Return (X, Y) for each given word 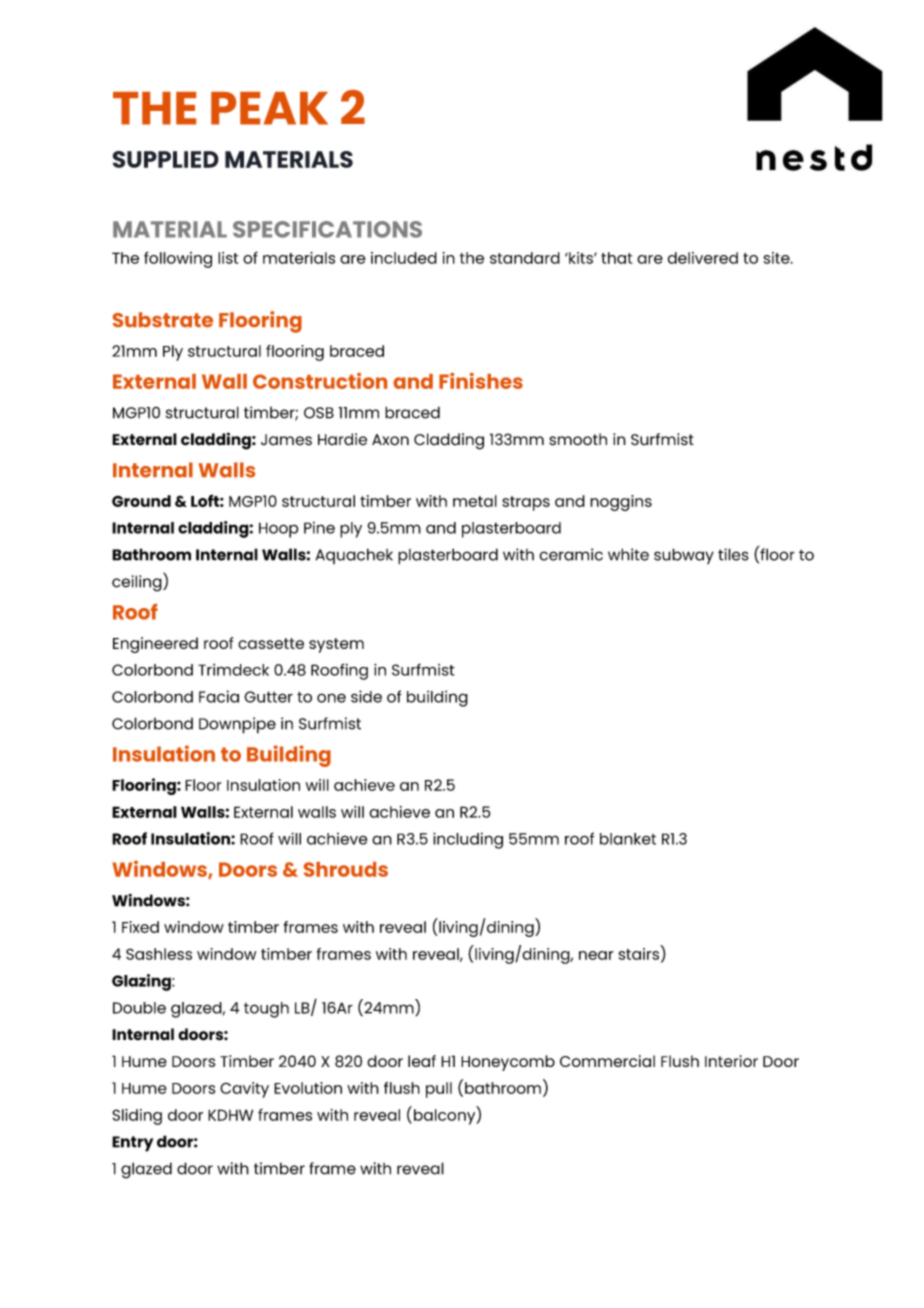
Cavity (244, 1090)
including (468, 840)
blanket (628, 839)
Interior (731, 1061)
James (286, 440)
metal (475, 501)
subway (684, 556)
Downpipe (237, 725)
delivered (702, 258)
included (404, 258)
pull (439, 1090)
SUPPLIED (166, 159)
